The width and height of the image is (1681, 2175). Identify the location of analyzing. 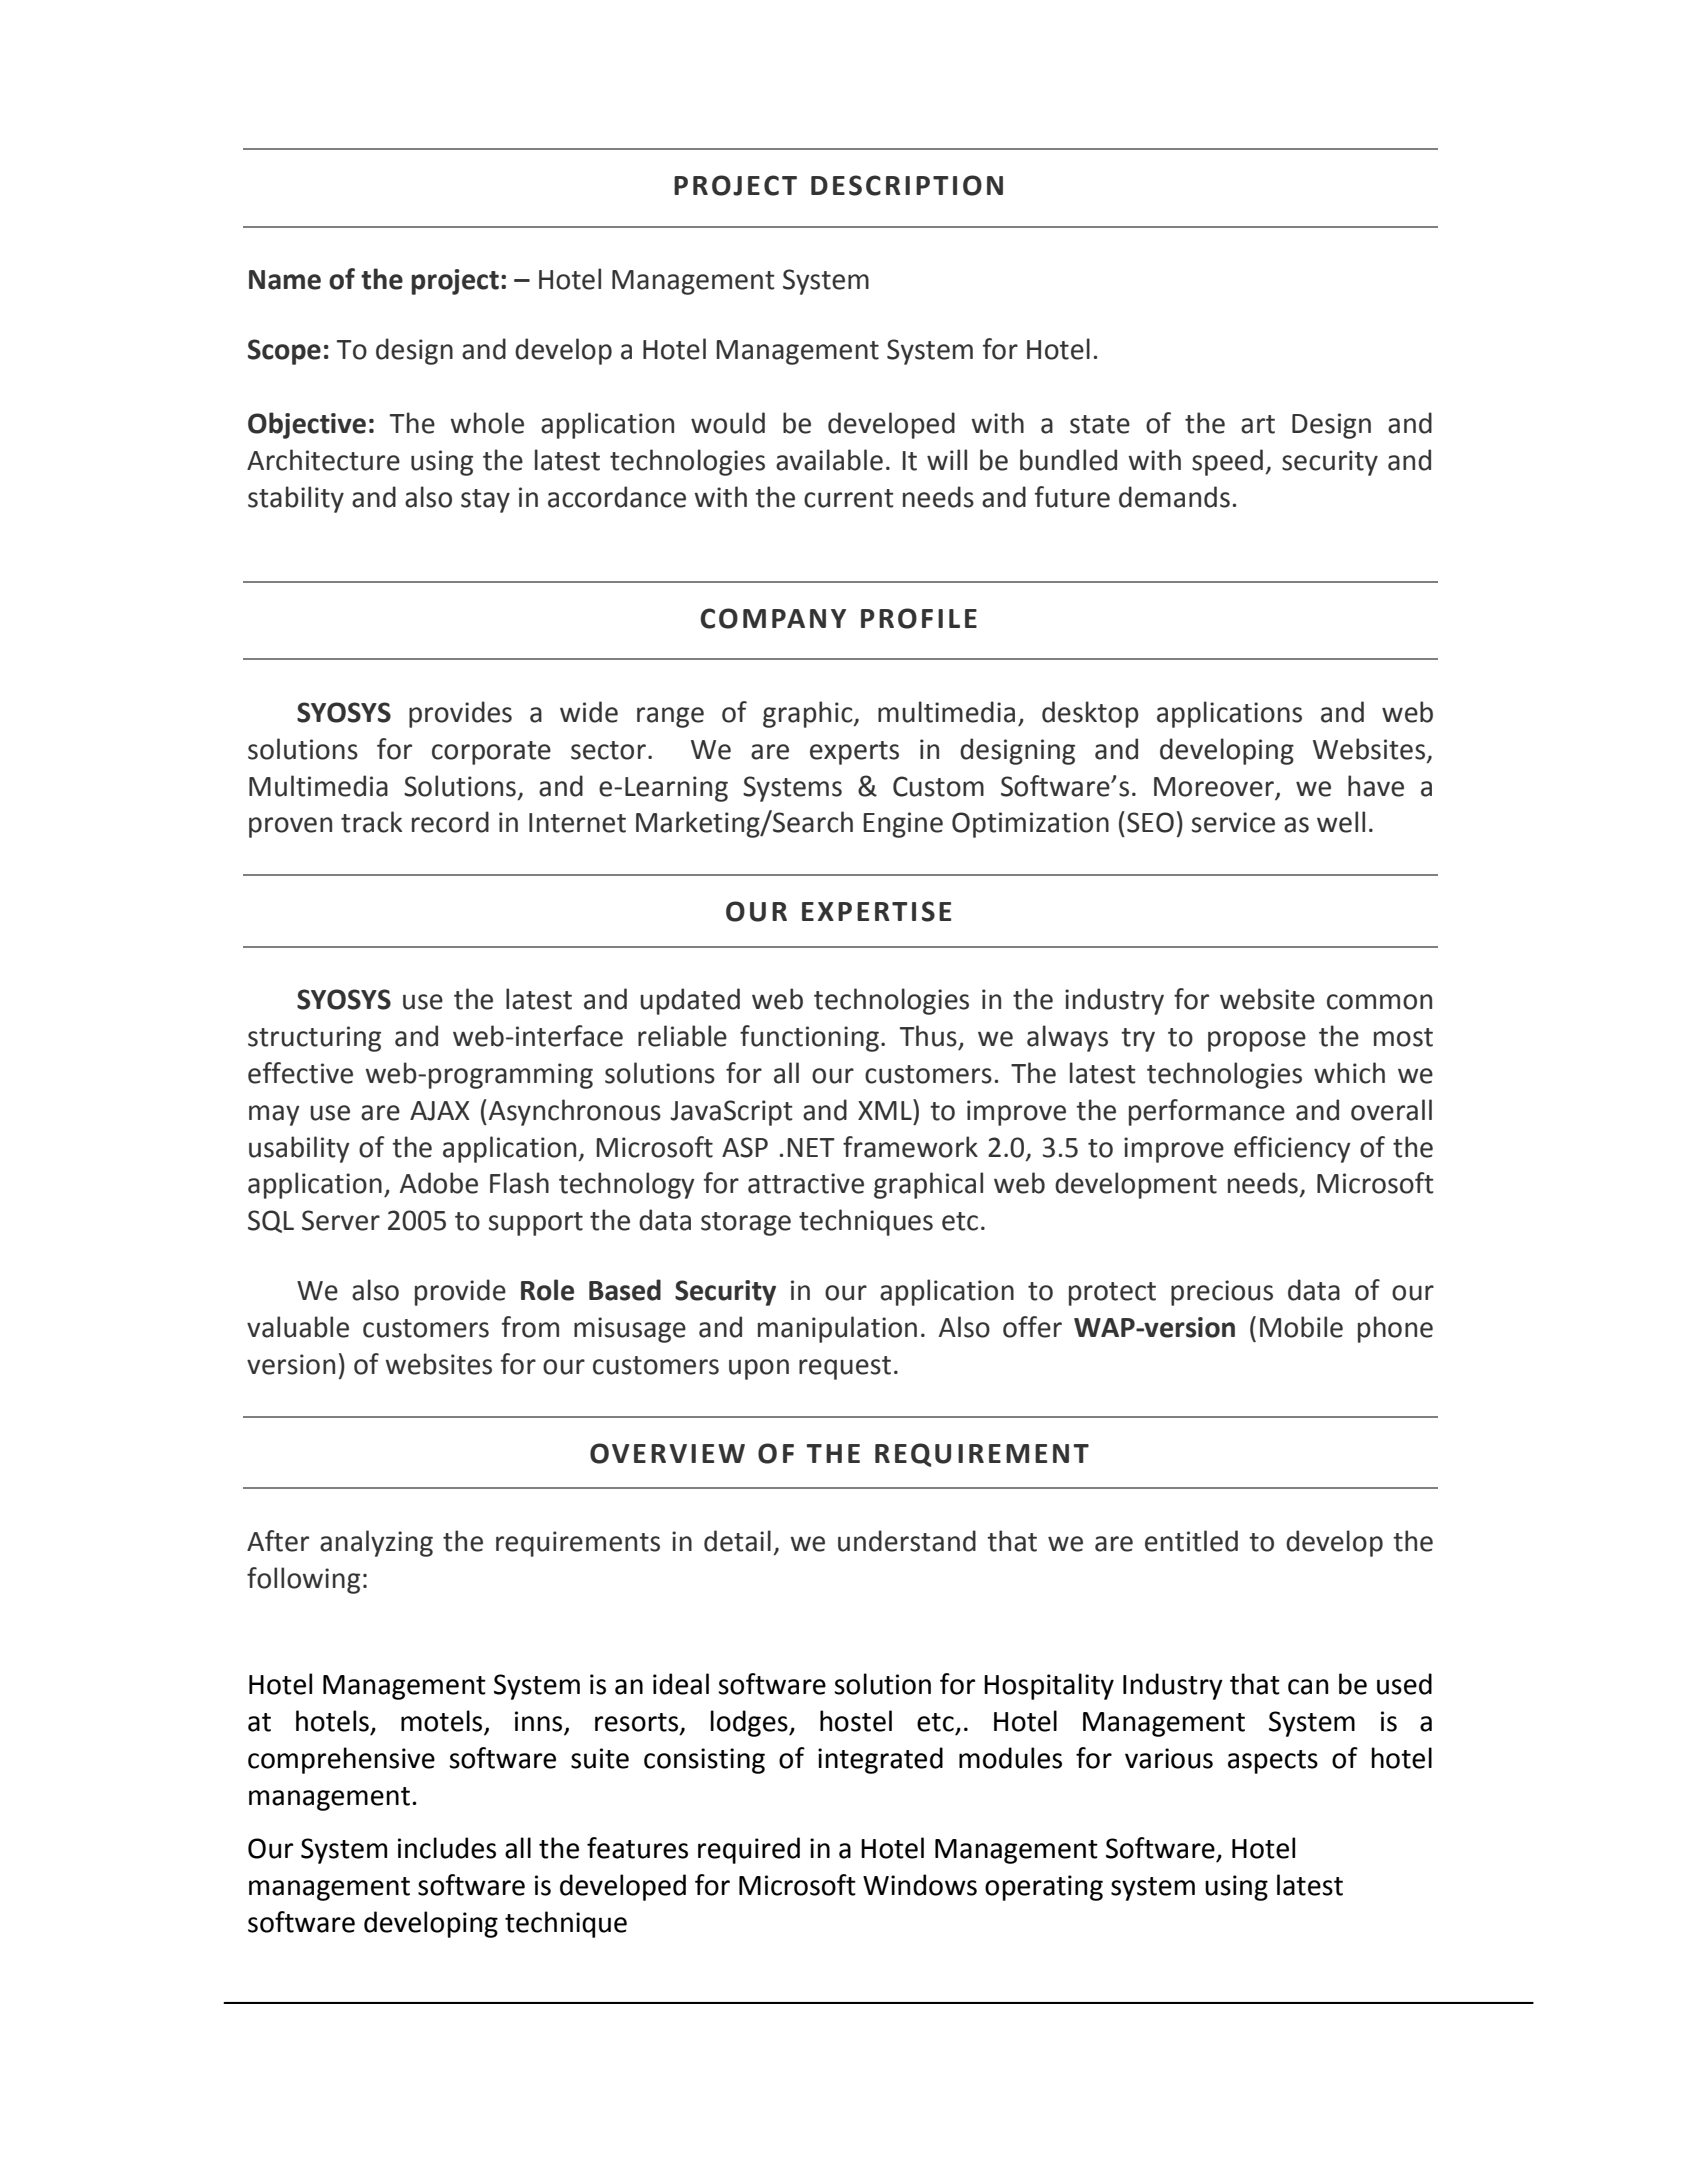
(376, 1543).
